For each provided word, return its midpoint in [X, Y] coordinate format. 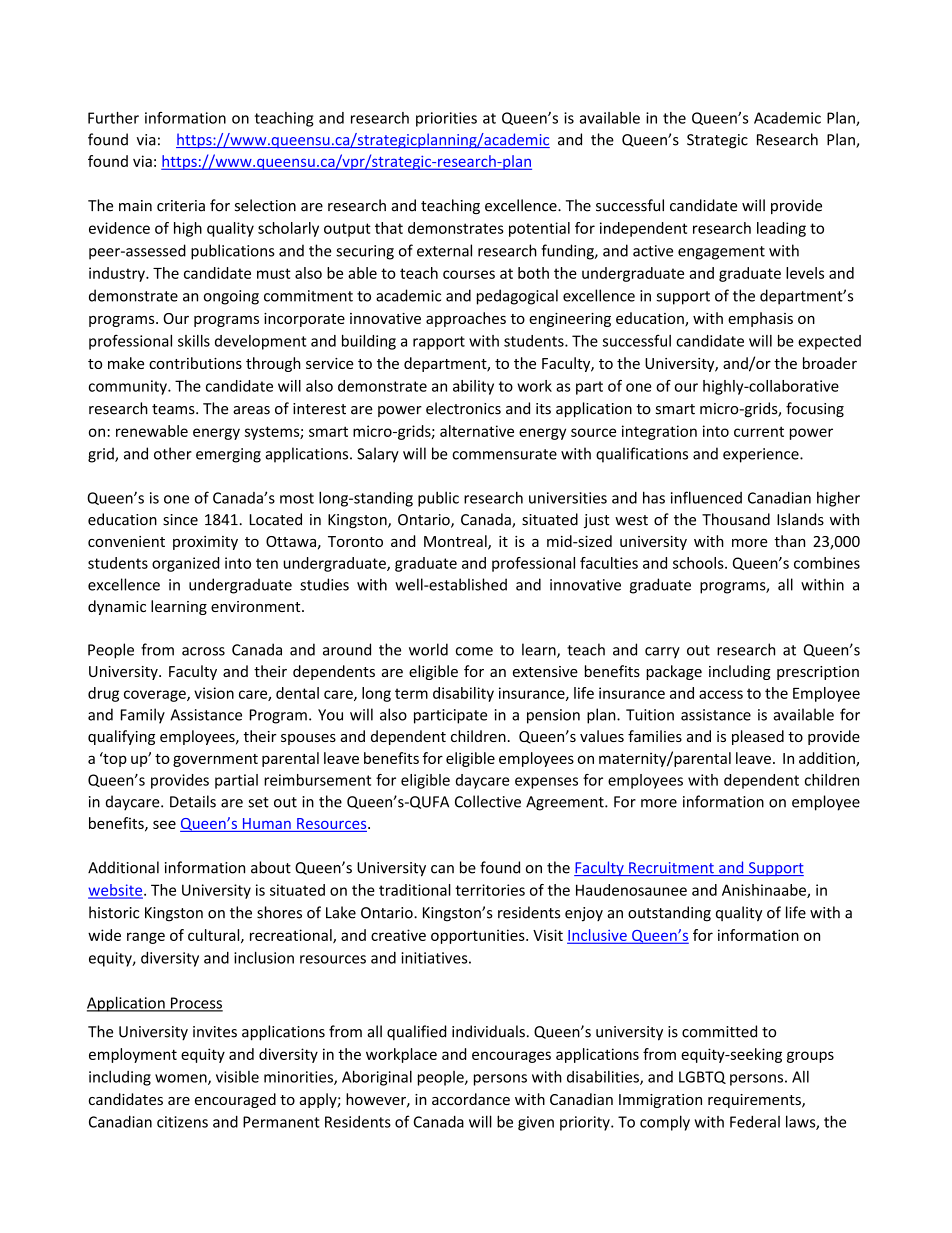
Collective [488, 801]
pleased [758, 737]
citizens [182, 1122]
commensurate [504, 454]
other [173, 453]
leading [781, 229]
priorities [446, 119]
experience [762, 455]
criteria [181, 206]
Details [193, 801]
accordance [471, 1099]
